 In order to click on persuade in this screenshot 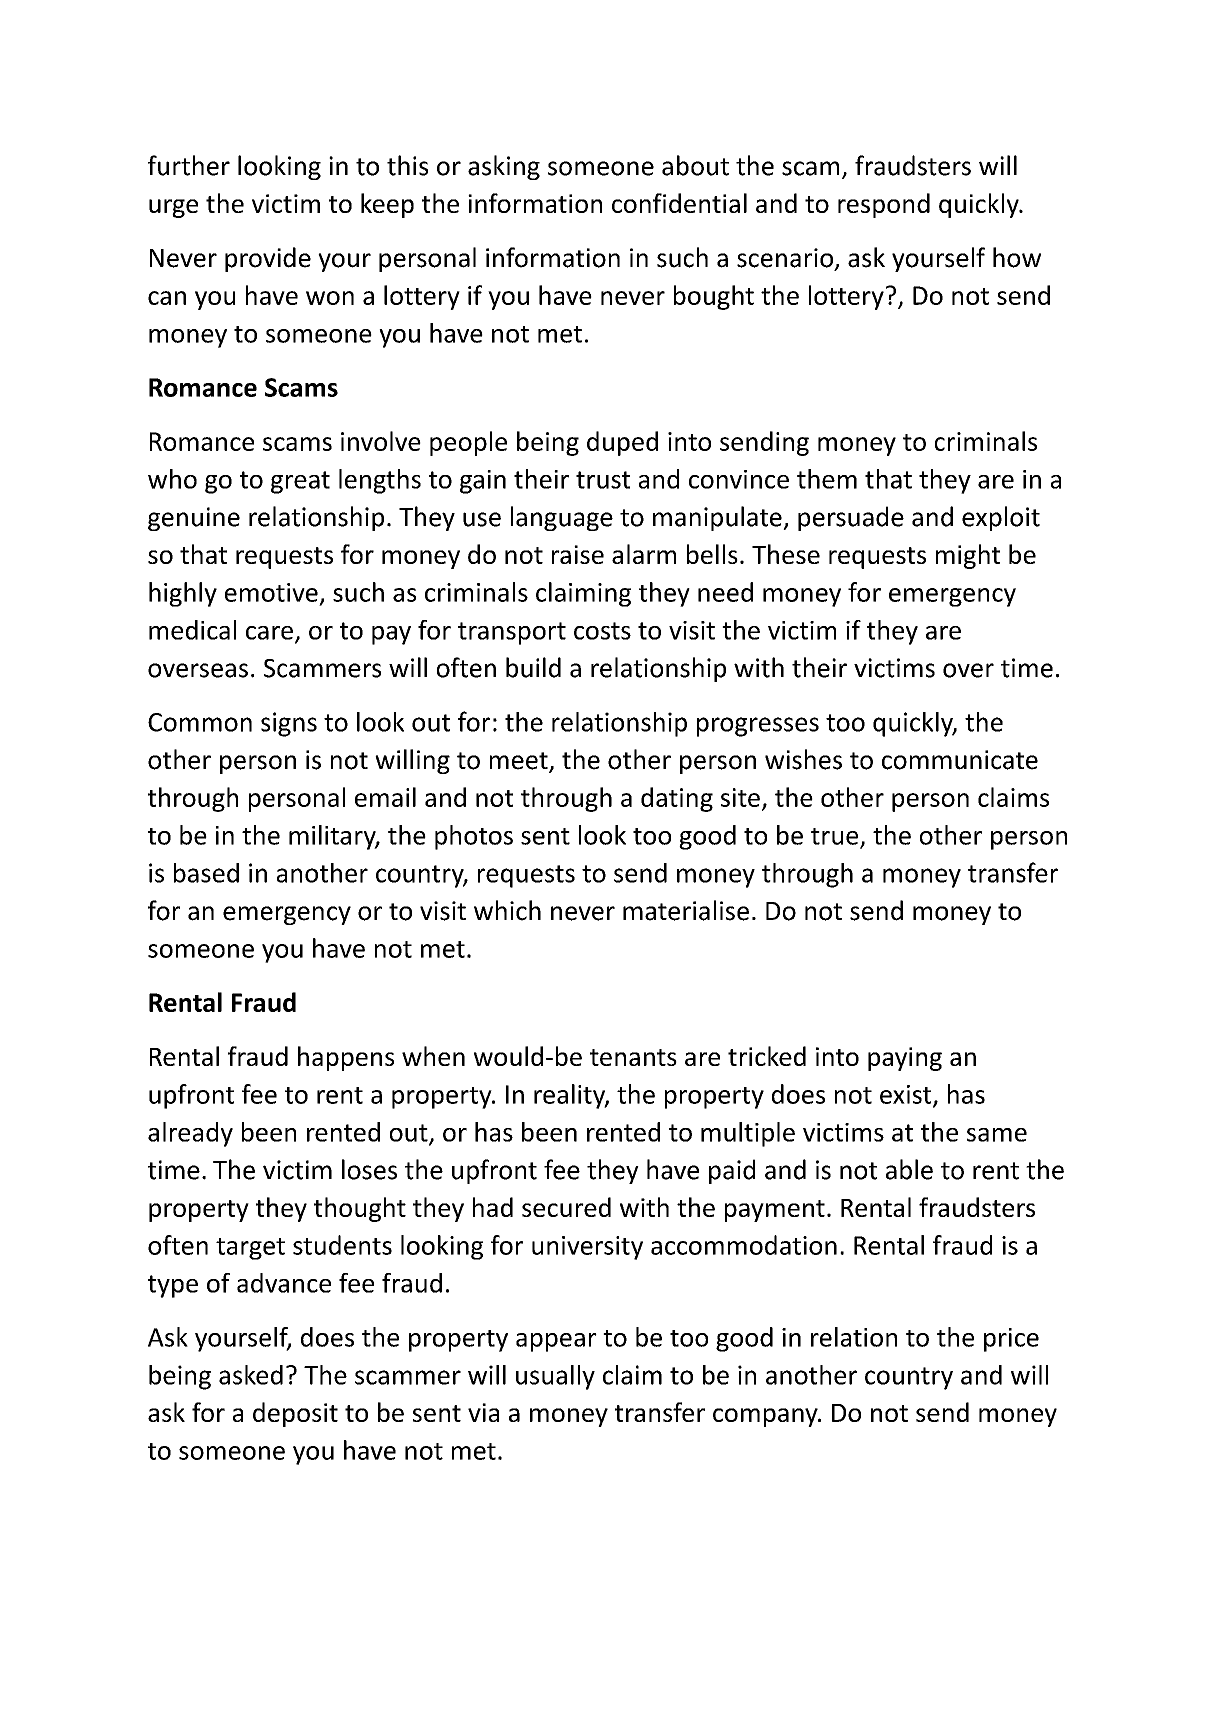, I will do `click(851, 518)`.
